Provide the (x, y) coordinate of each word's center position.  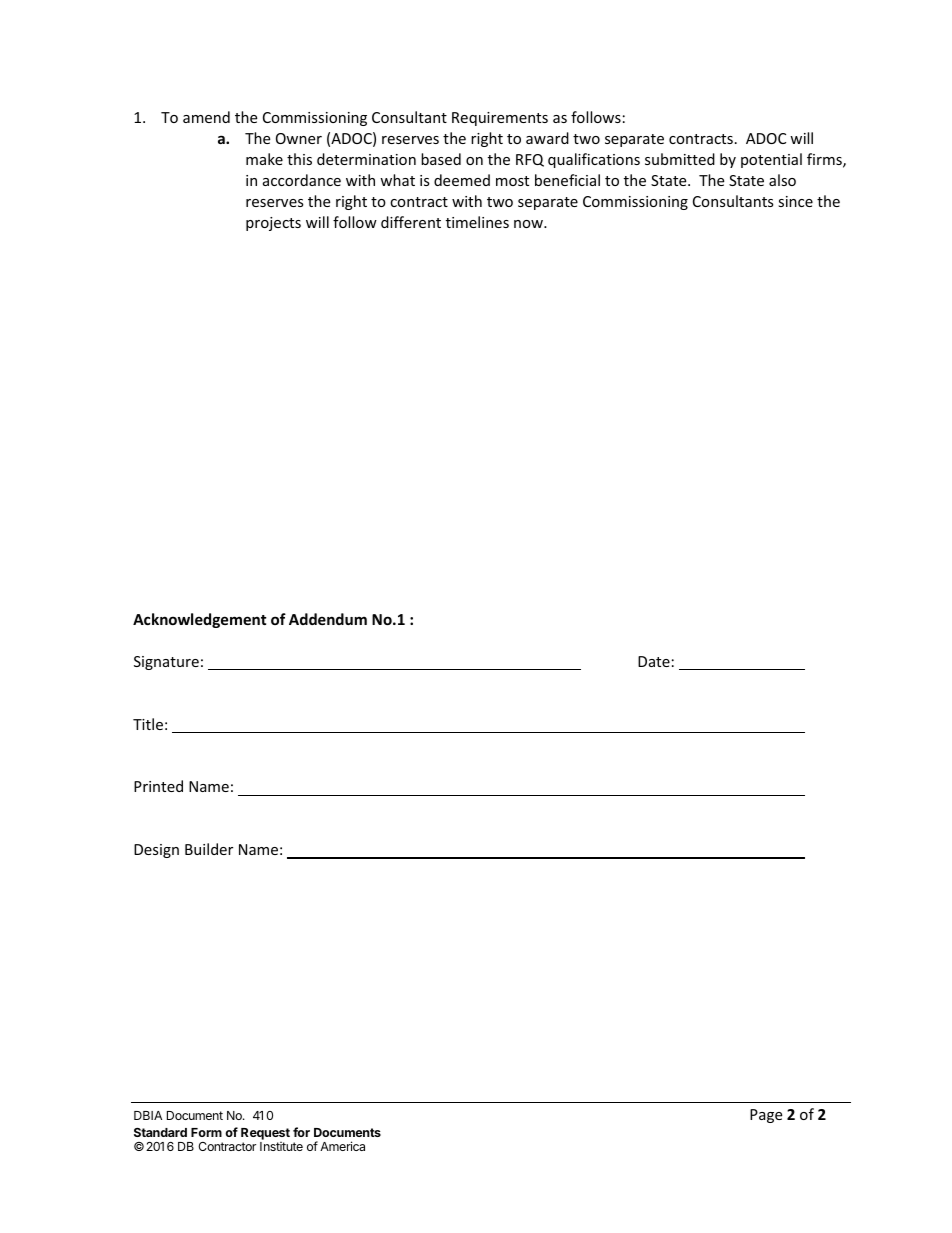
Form (206, 1132)
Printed (158, 786)
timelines (477, 222)
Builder (209, 849)
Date (654, 661)
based (441, 159)
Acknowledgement (200, 620)
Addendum (328, 619)
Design (156, 851)
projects (273, 224)
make (264, 159)
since (795, 201)
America (342, 1146)
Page (766, 1116)
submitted (680, 159)
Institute (281, 1146)
